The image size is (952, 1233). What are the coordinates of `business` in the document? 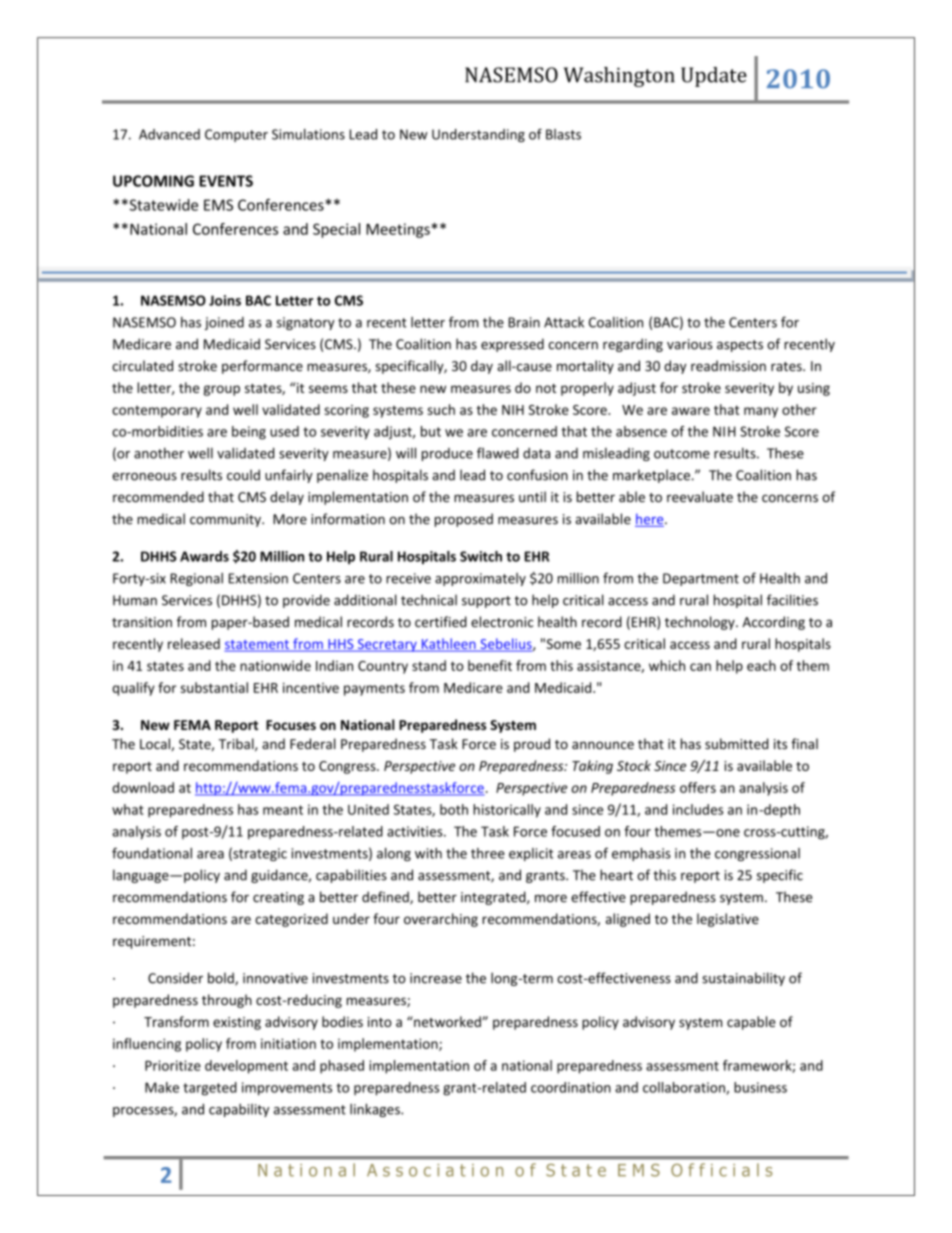 It's located at (760, 1087).
